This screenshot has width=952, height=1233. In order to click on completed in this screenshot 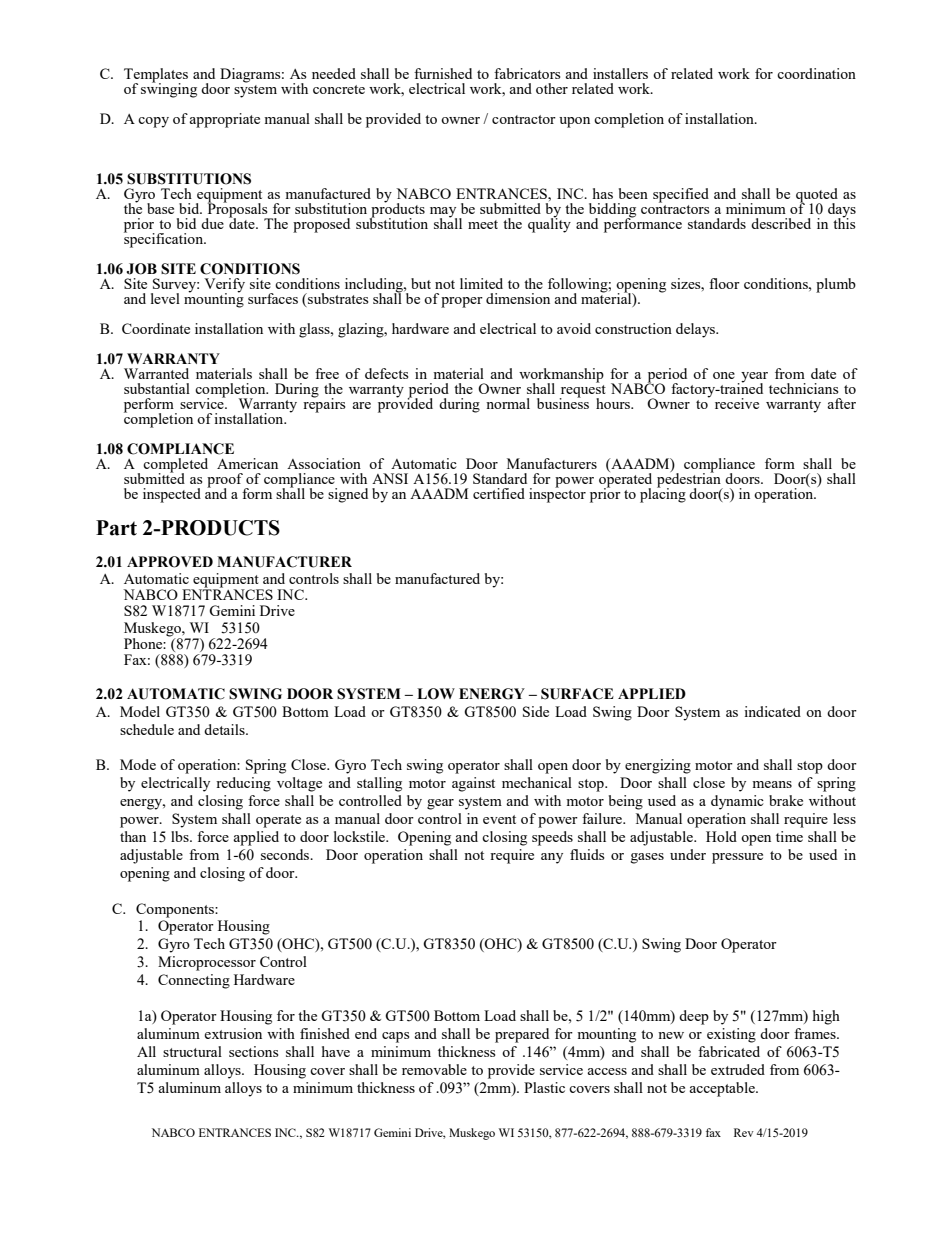, I will do `click(175, 466)`.
